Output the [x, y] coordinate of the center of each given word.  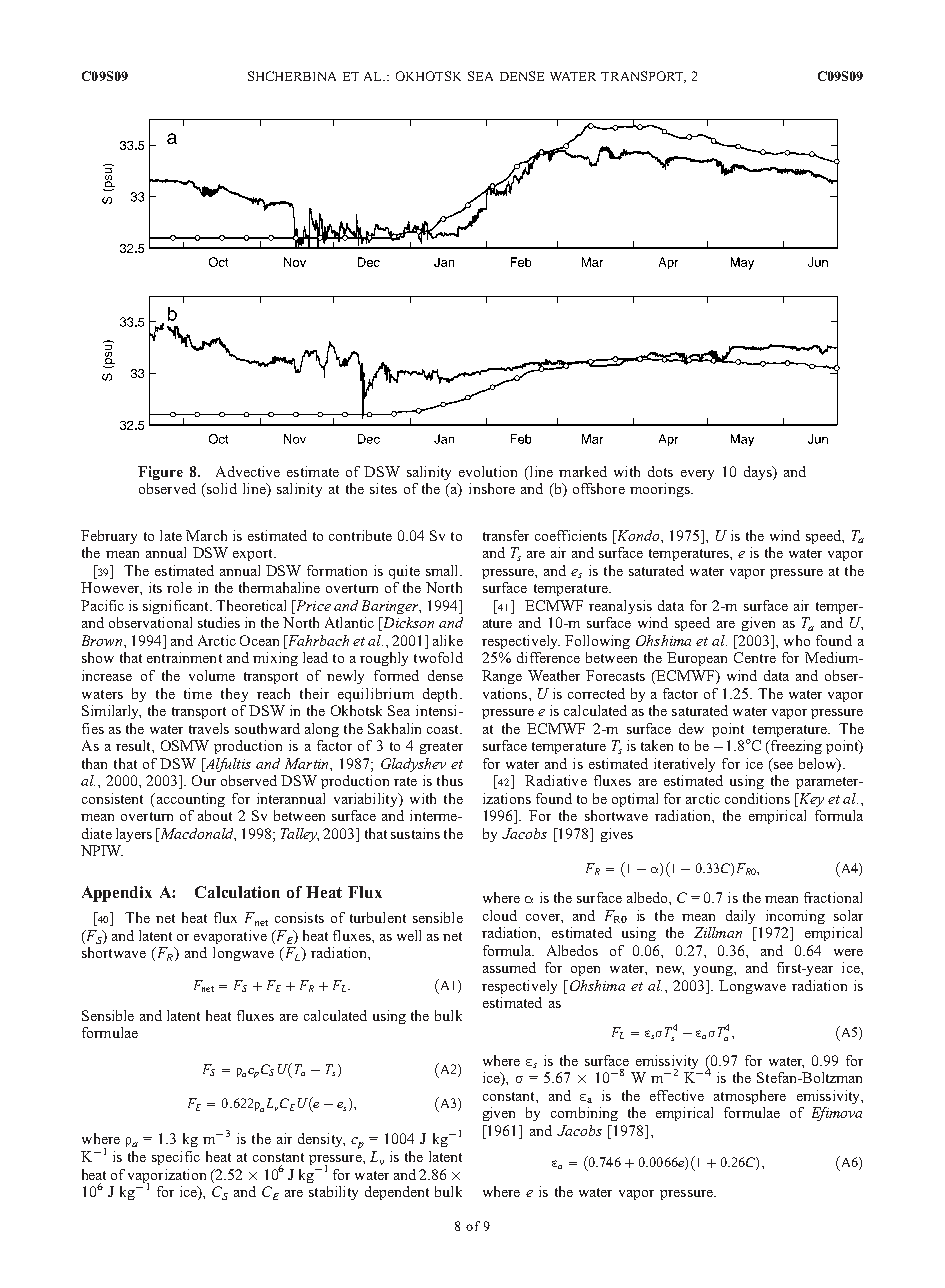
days [759, 473]
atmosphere [750, 1097]
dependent [397, 1193]
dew [691, 728]
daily [740, 917]
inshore [492, 488]
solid [220, 490]
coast [444, 729]
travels [209, 728]
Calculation [237, 892]
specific [176, 1158]
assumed [509, 967]
